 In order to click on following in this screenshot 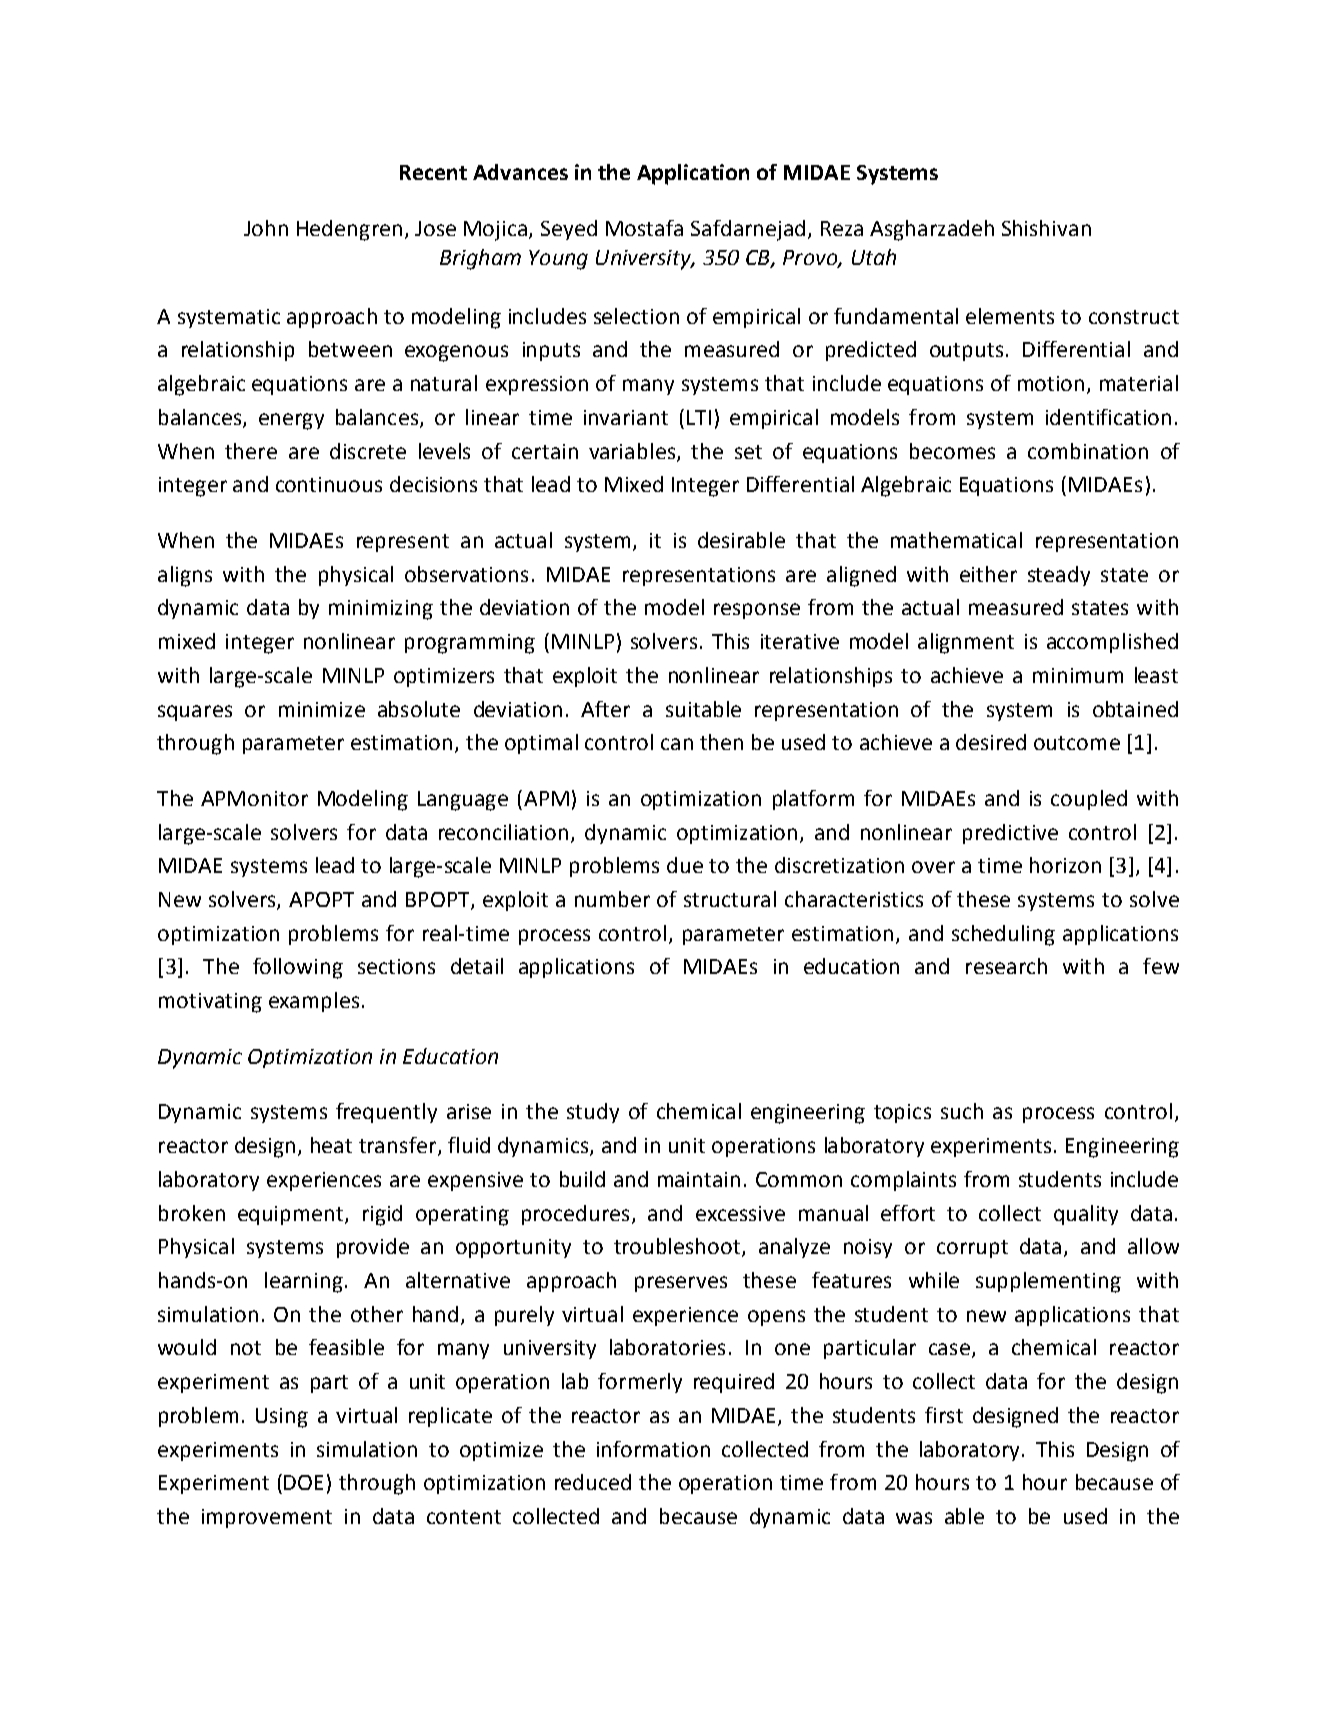, I will do `click(298, 968)`.
